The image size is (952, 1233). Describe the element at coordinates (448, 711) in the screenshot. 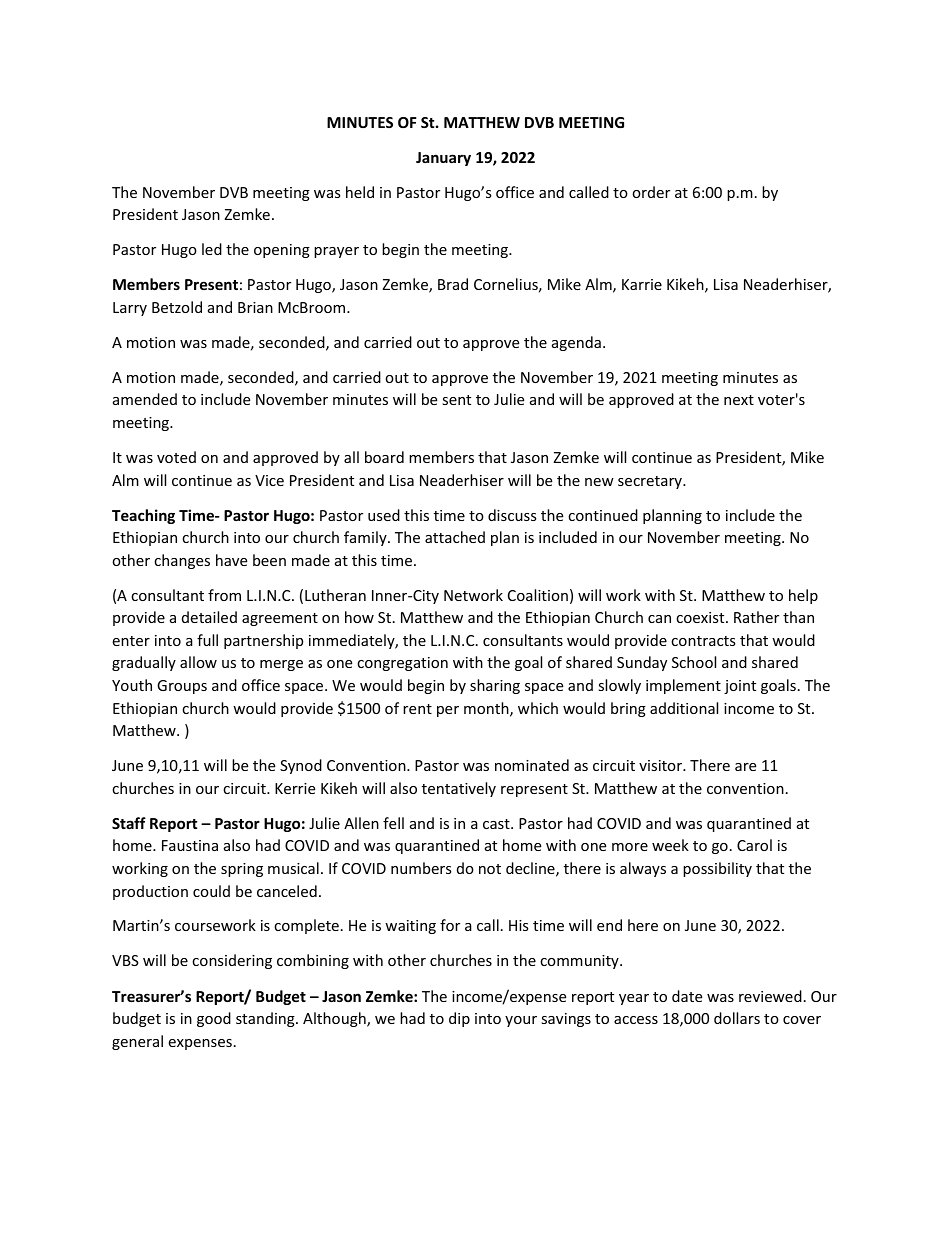

I see `per` at that location.
